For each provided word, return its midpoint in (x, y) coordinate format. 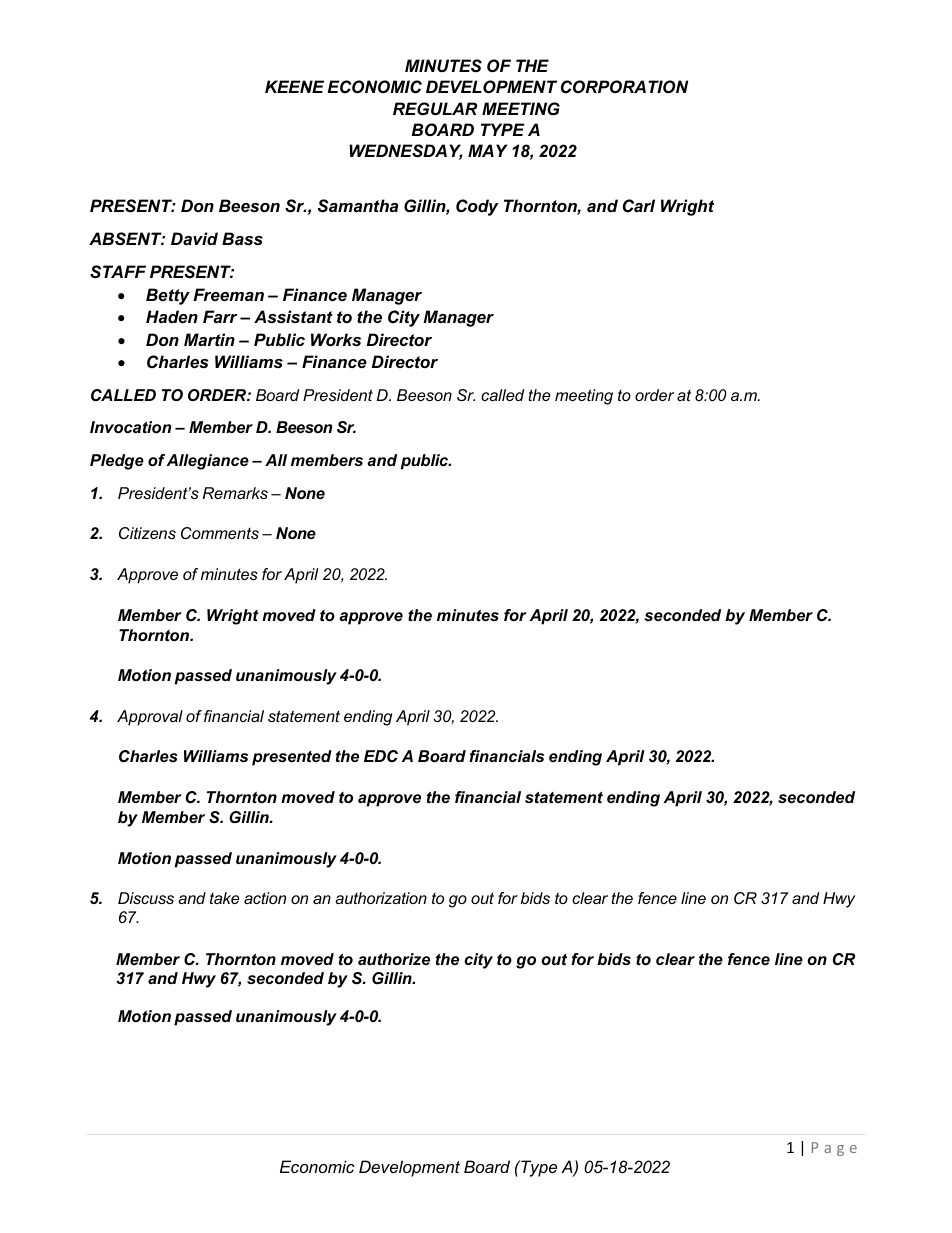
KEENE (294, 86)
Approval (150, 718)
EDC (381, 756)
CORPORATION (624, 87)
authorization (381, 898)
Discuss (146, 898)
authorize (394, 959)
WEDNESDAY (406, 152)
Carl (639, 206)
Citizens (147, 533)
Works (336, 339)
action (265, 898)
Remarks (235, 493)
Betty (168, 296)
